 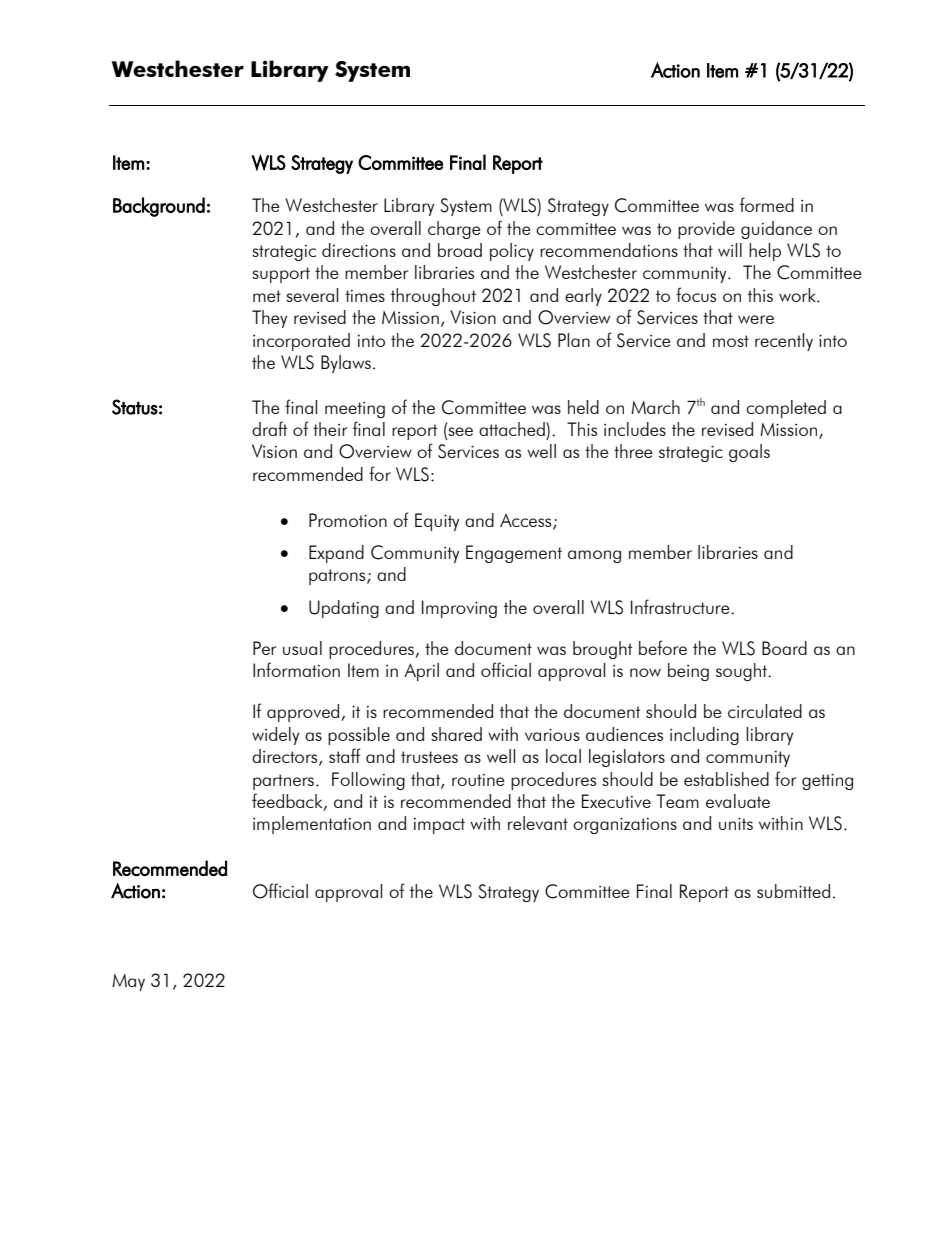 I want to click on shared, so click(x=456, y=734).
